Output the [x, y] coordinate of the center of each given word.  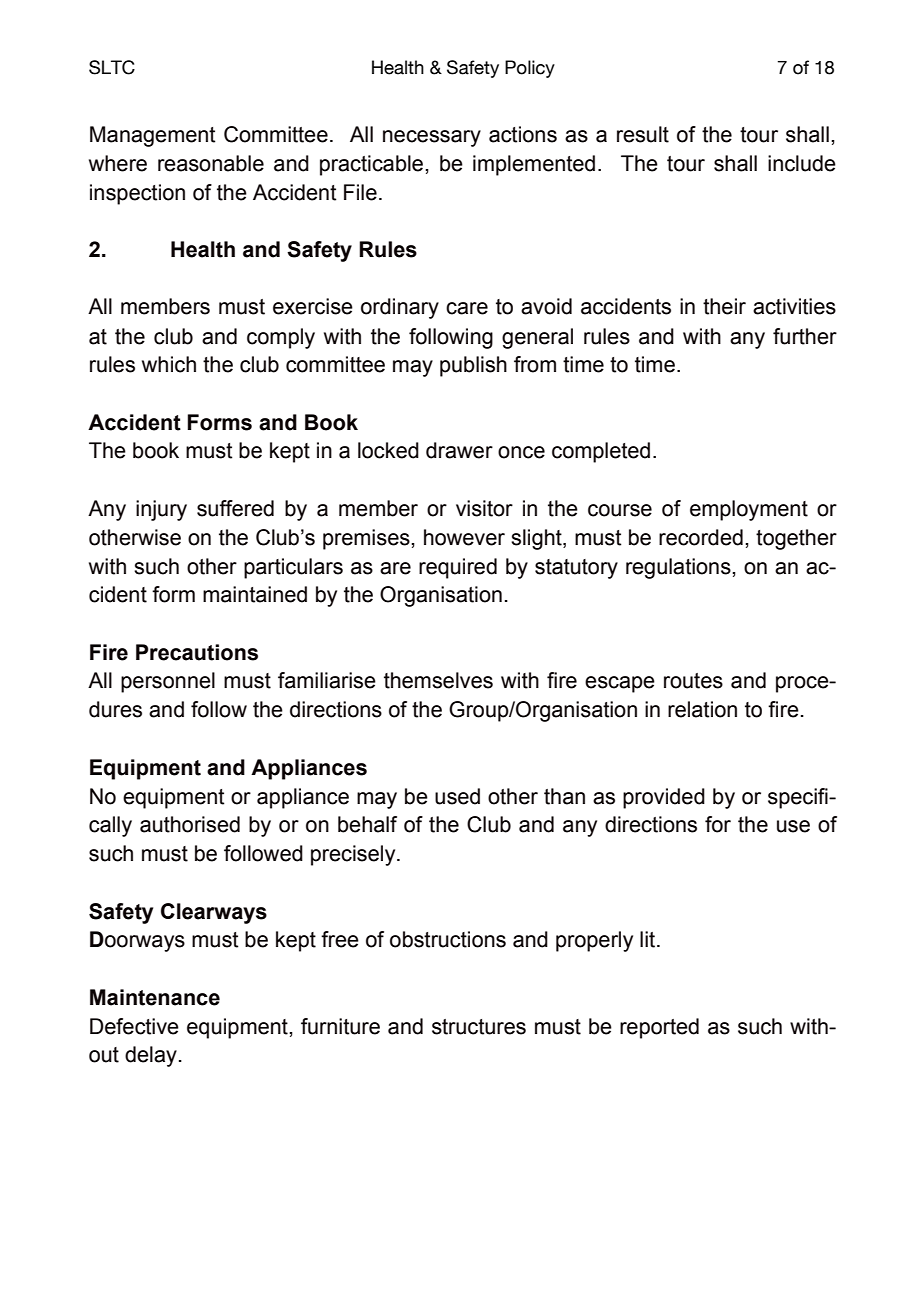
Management [153, 136]
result [643, 134]
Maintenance [155, 997]
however [464, 537]
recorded [701, 537]
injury [161, 510]
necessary [432, 138]
